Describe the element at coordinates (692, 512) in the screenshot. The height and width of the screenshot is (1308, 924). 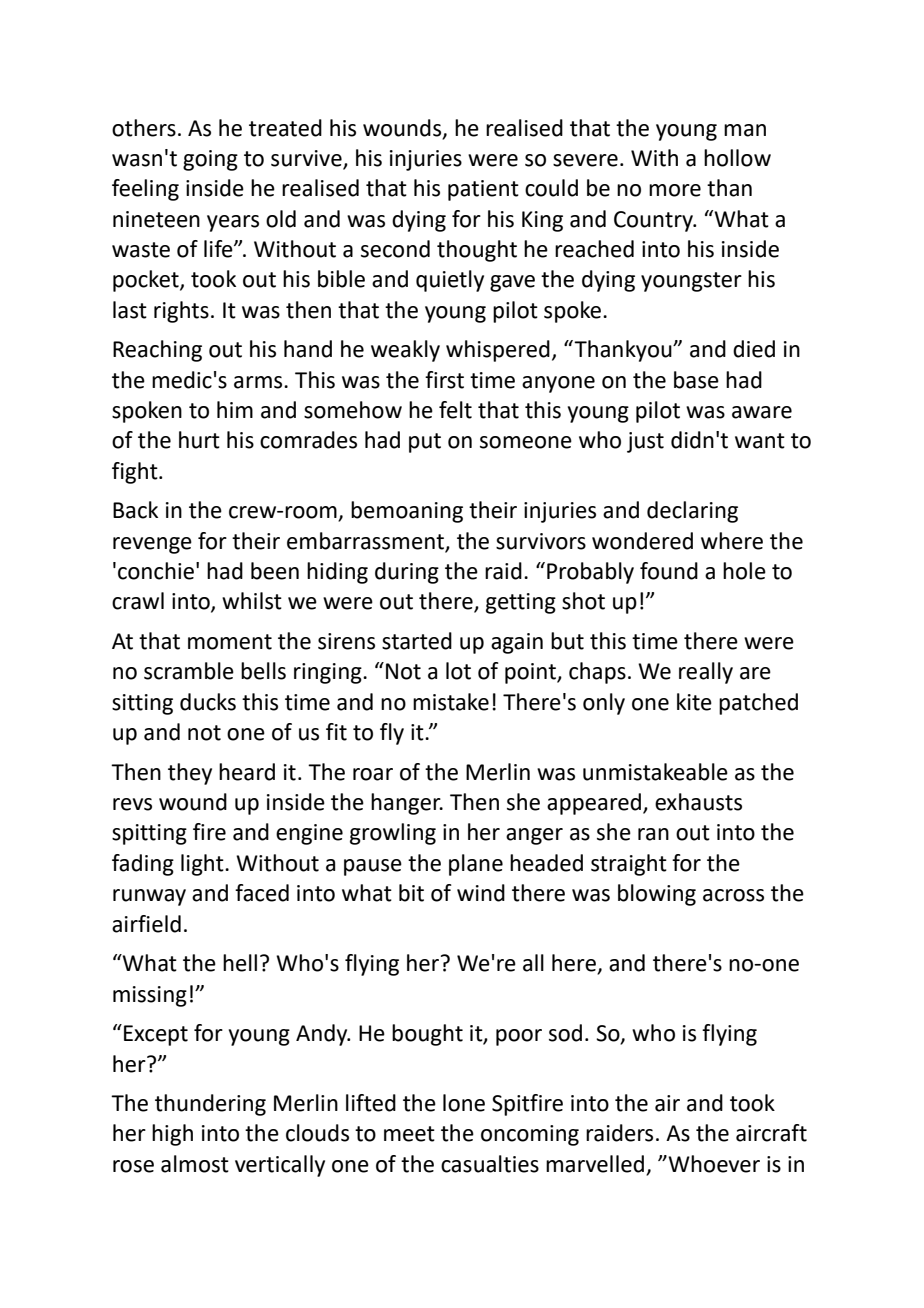
I see `declaring` at that location.
